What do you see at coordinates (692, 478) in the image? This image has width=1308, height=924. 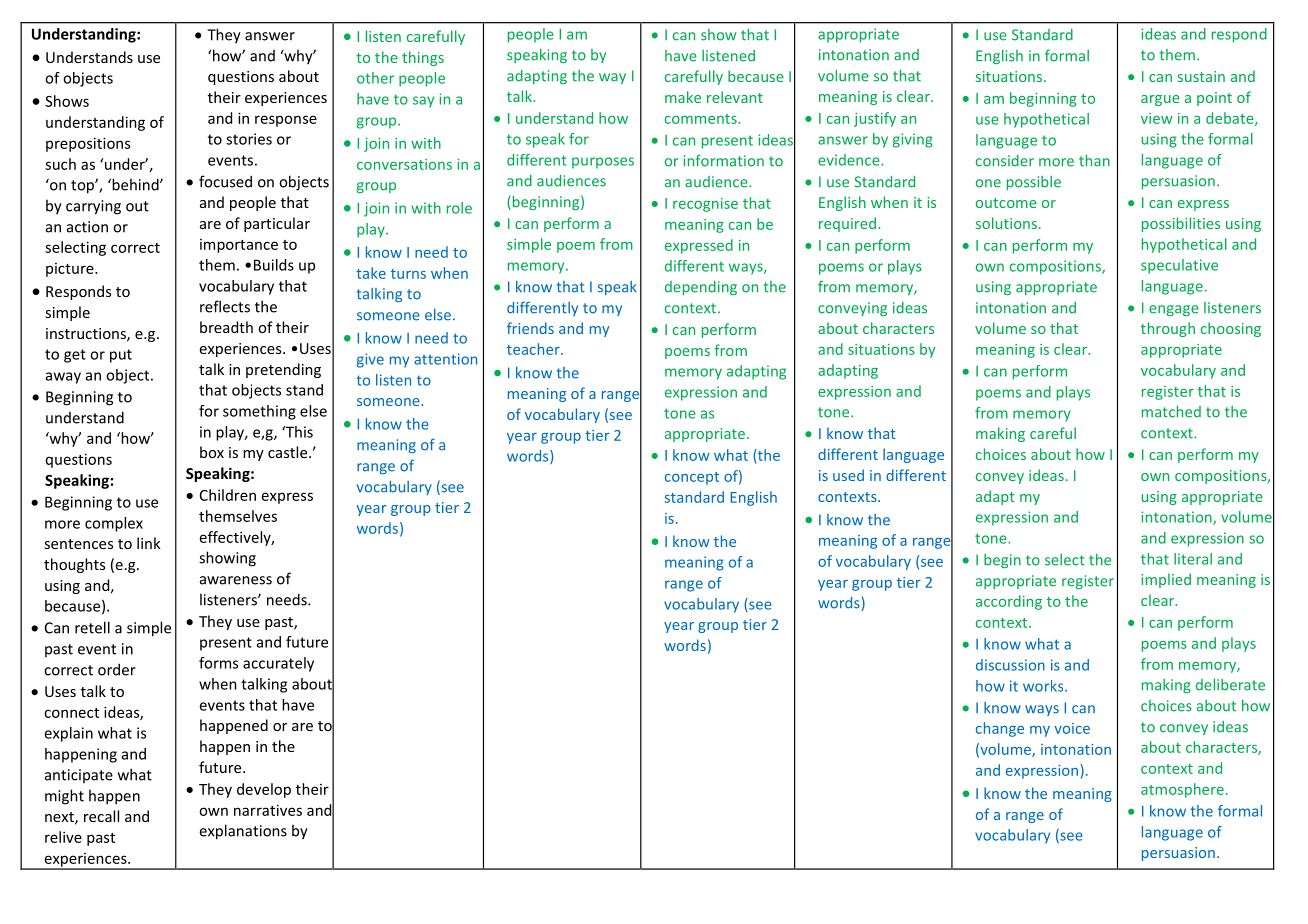 I see `concept` at bounding box center [692, 478].
